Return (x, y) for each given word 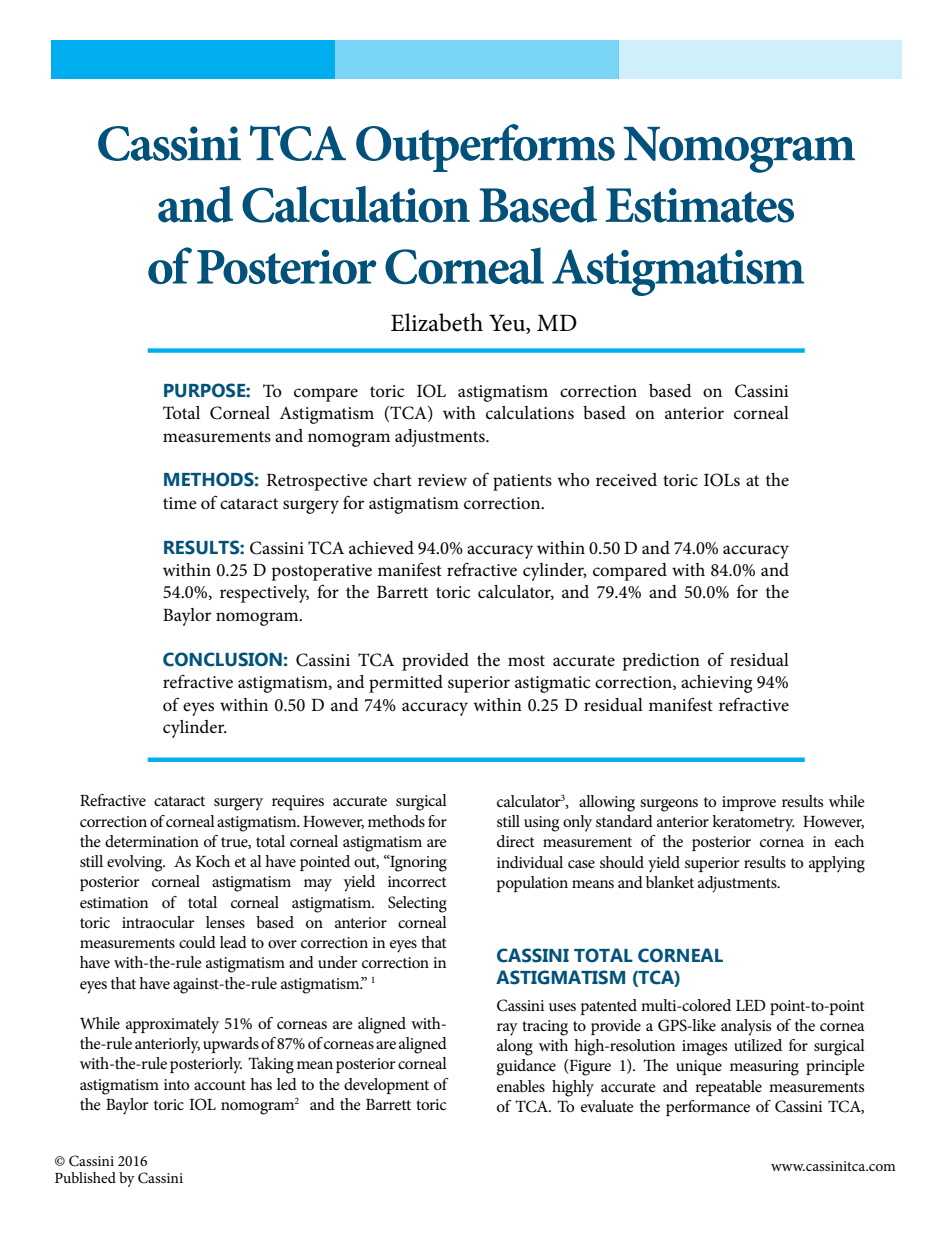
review (442, 480)
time (180, 503)
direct (516, 841)
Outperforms (485, 148)
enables (521, 1086)
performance (708, 1108)
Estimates (699, 205)
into (176, 1084)
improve (749, 803)
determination (152, 841)
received (626, 480)
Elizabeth (437, 322)
